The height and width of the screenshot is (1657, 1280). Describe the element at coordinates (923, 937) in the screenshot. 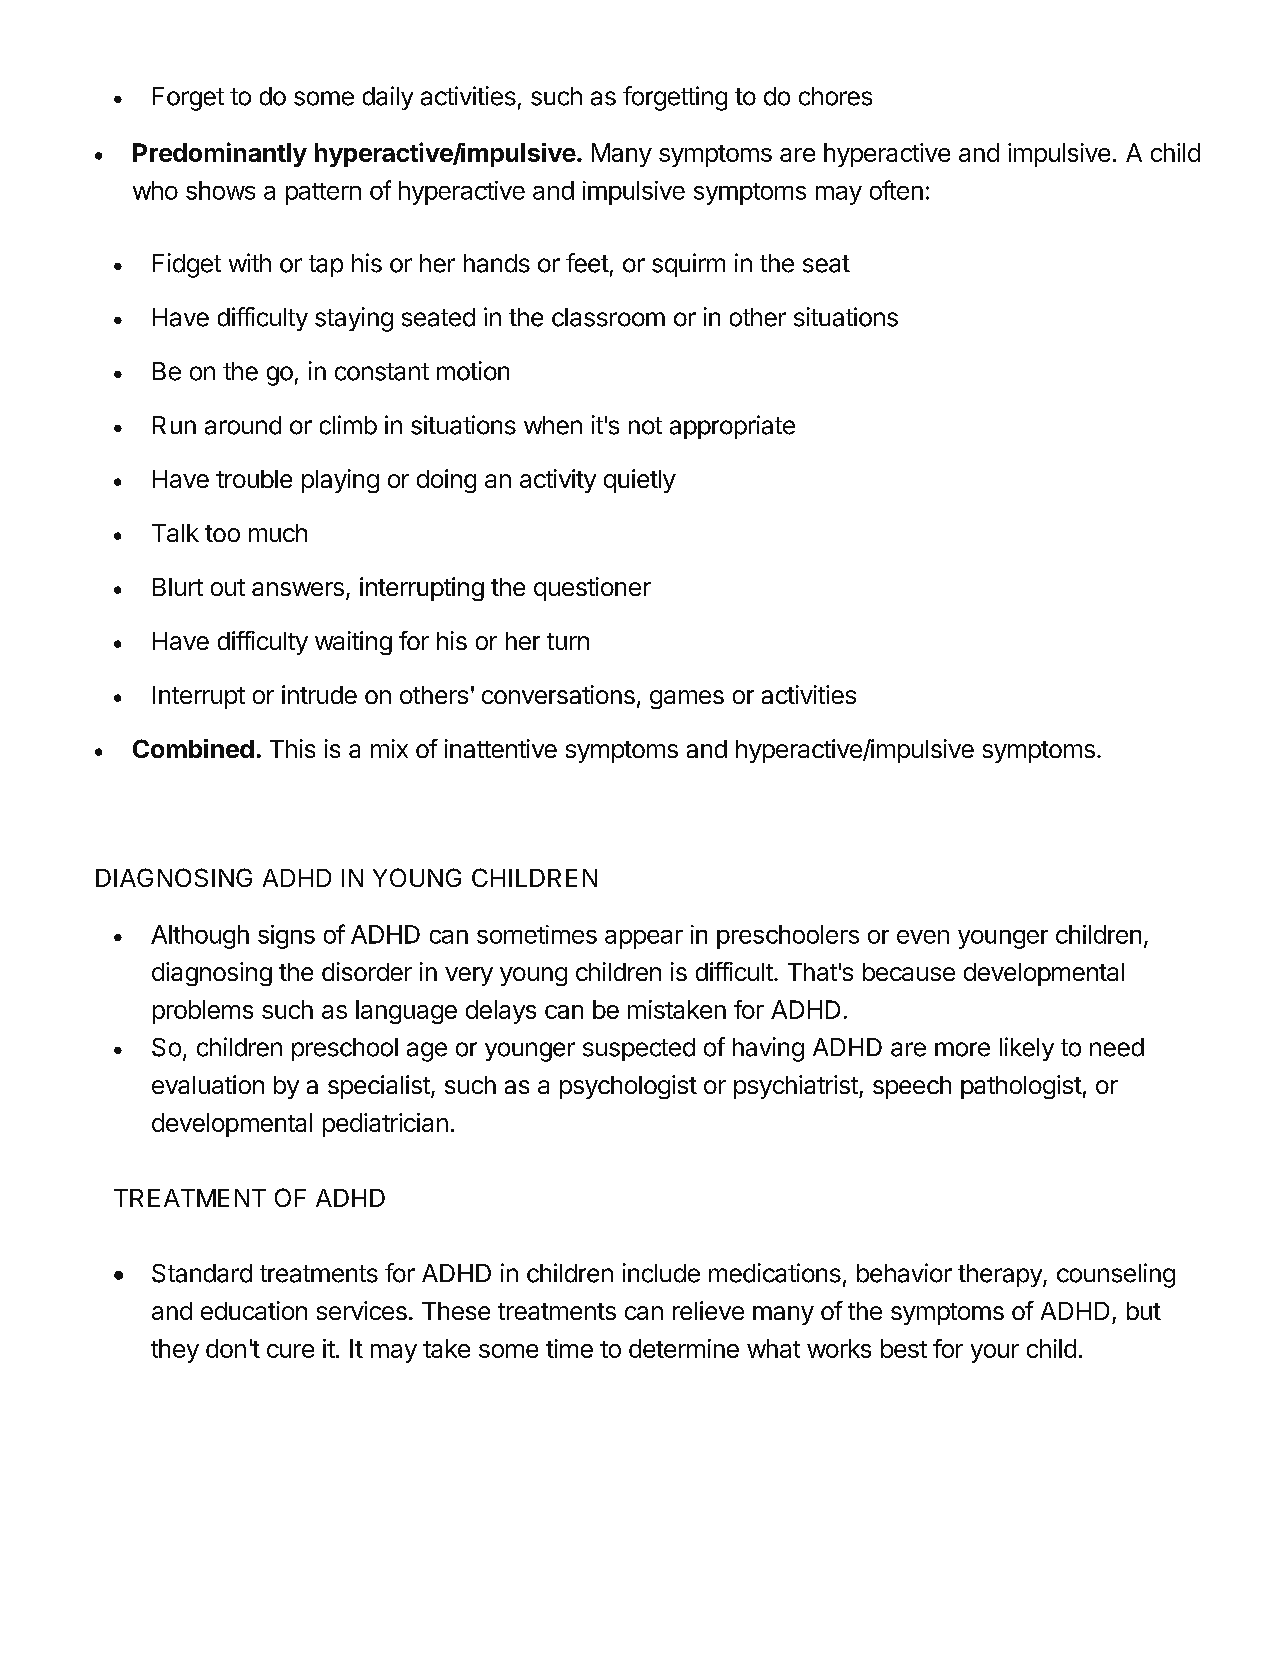

I see `even` at that location.
